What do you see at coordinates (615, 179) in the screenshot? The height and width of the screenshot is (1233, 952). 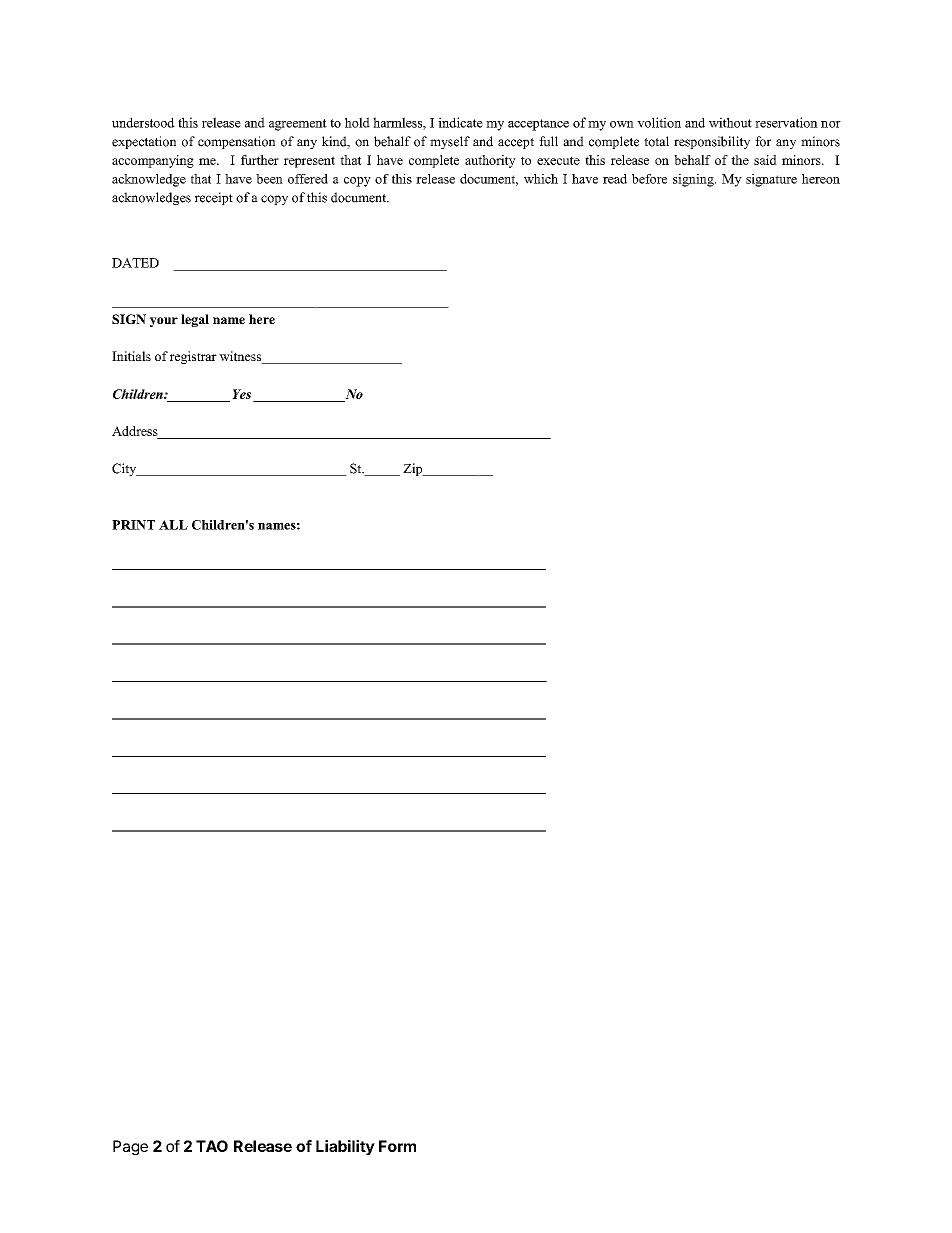 I see `read` at bounding box center [615, 179].
